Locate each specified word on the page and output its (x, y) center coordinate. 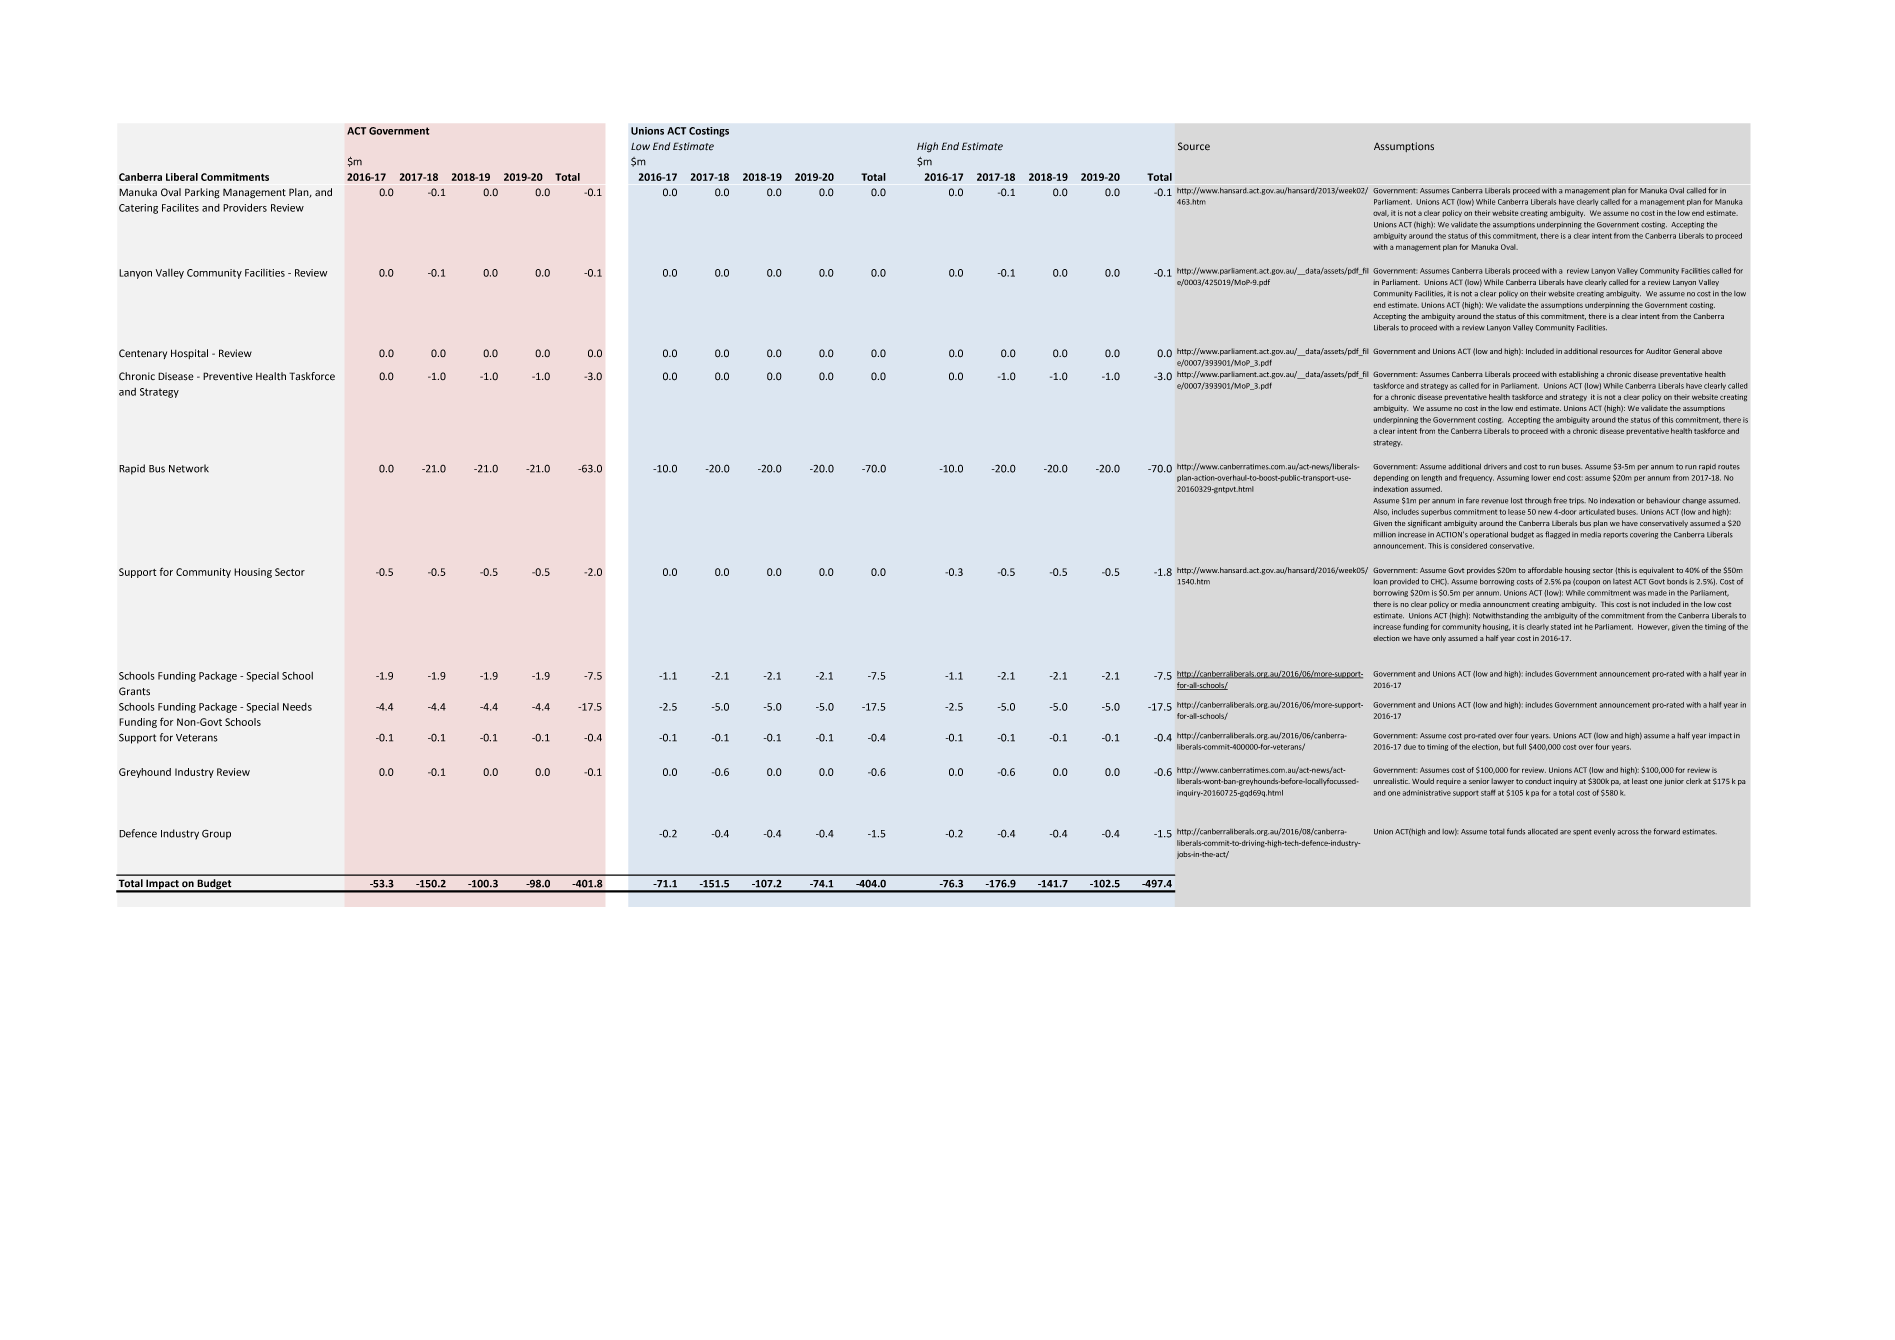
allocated (1543, 831)
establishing (1578, 375)
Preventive (228, 376)
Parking (202, 193)
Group (216, 835)
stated (1561, 627)
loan (1380, 582)
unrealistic (1391, 781)
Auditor (1658, 351)
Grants (134, 691)
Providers (245, 207)
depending (1391, 478)
